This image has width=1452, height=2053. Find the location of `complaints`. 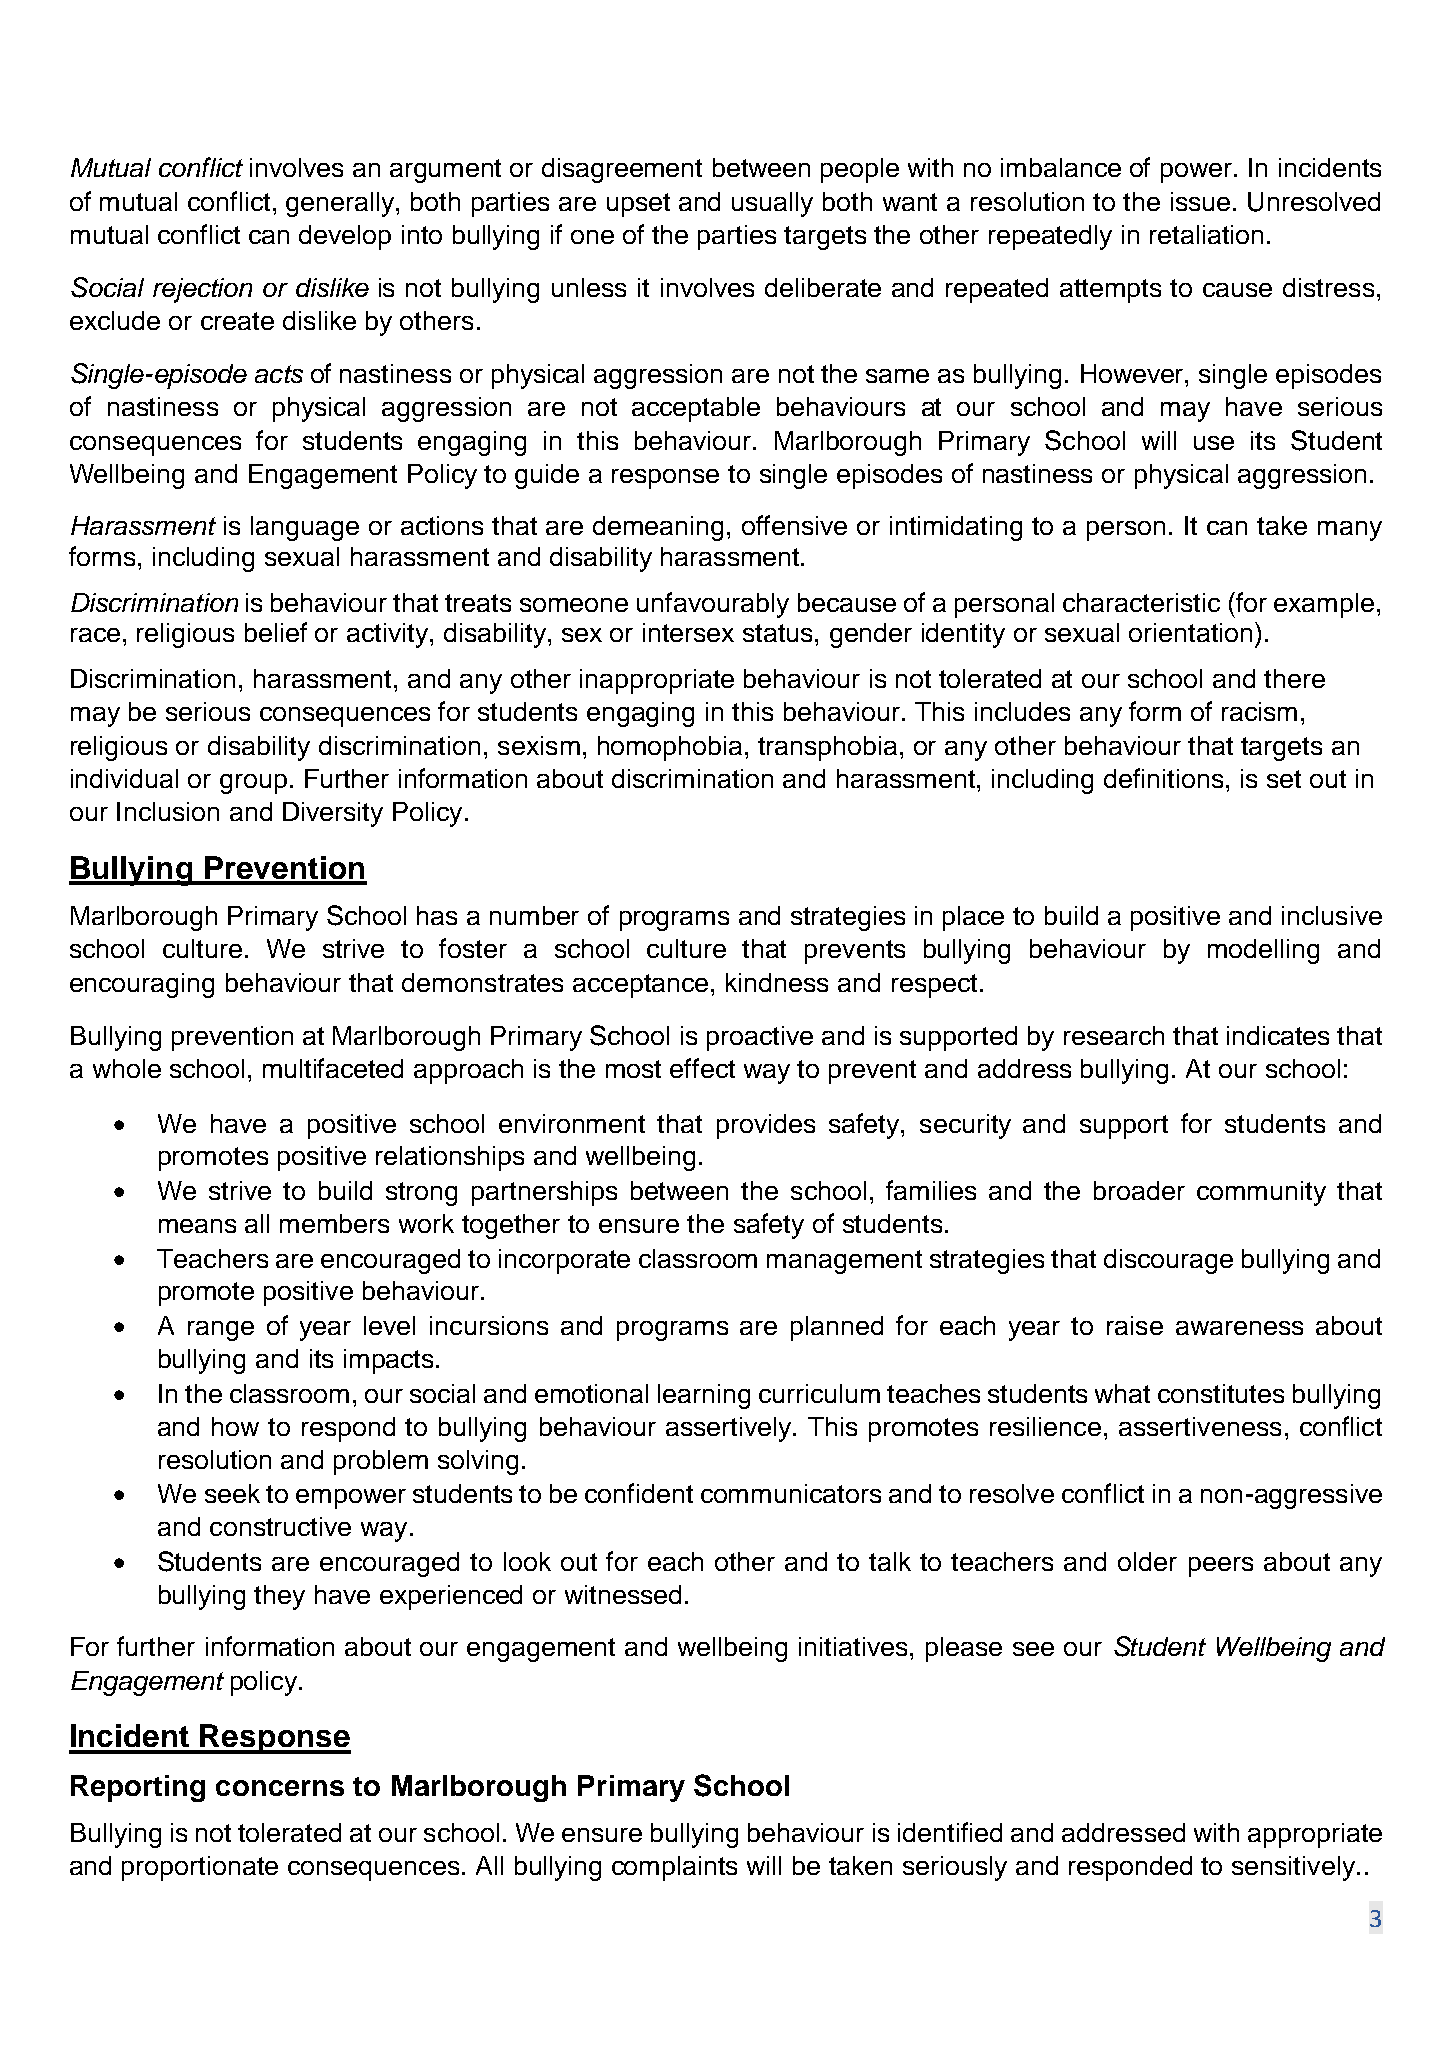

complaints is located at coordinates (674, 1868).
